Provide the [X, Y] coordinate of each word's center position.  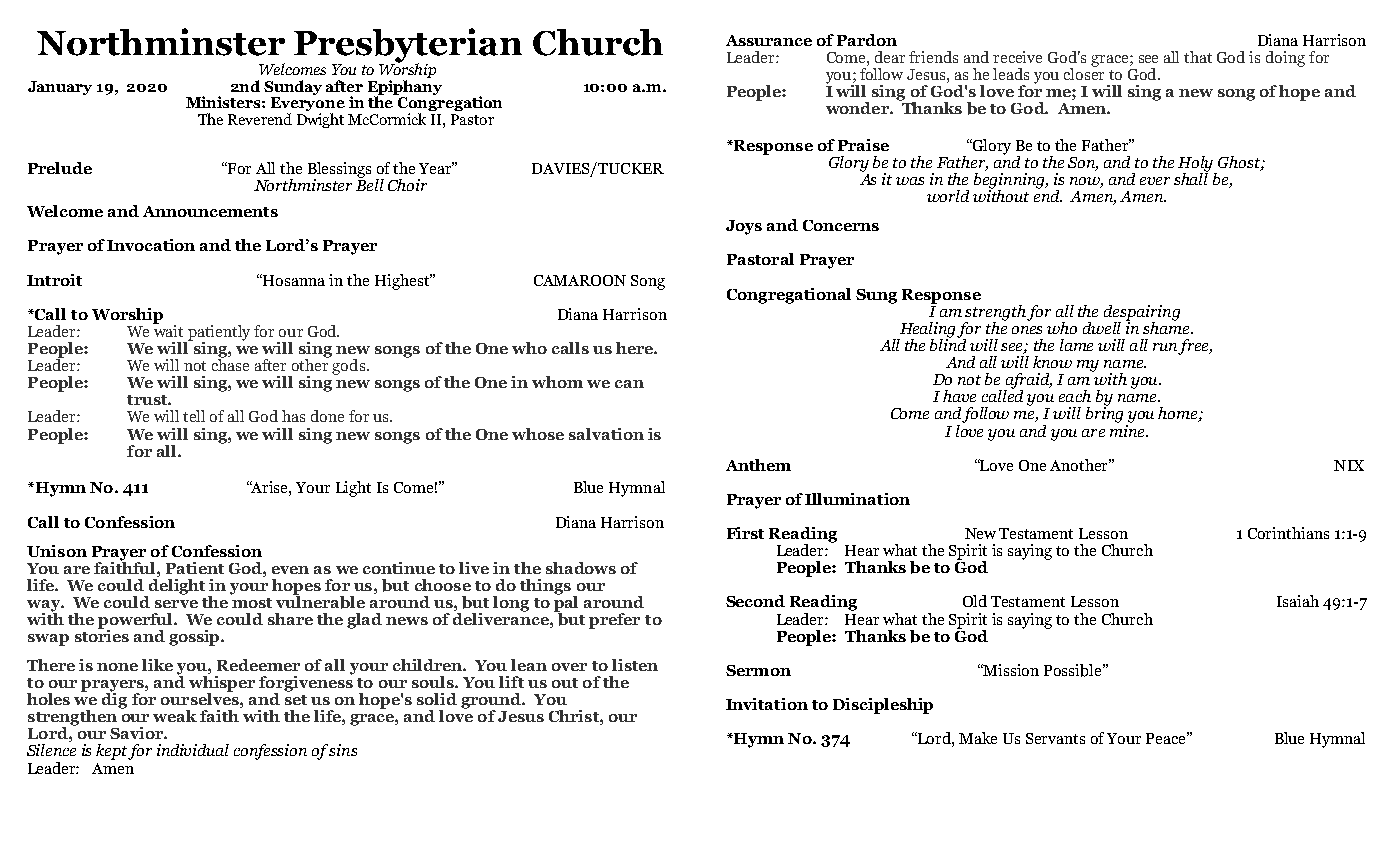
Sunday [293, 87]
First [745, 533]
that [1198, 57]
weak [175, 716]
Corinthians [1288, 533]
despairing [1142, 314]
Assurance [769, 40]
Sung [876, 296]
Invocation [151, 245]
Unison [57, 551]
